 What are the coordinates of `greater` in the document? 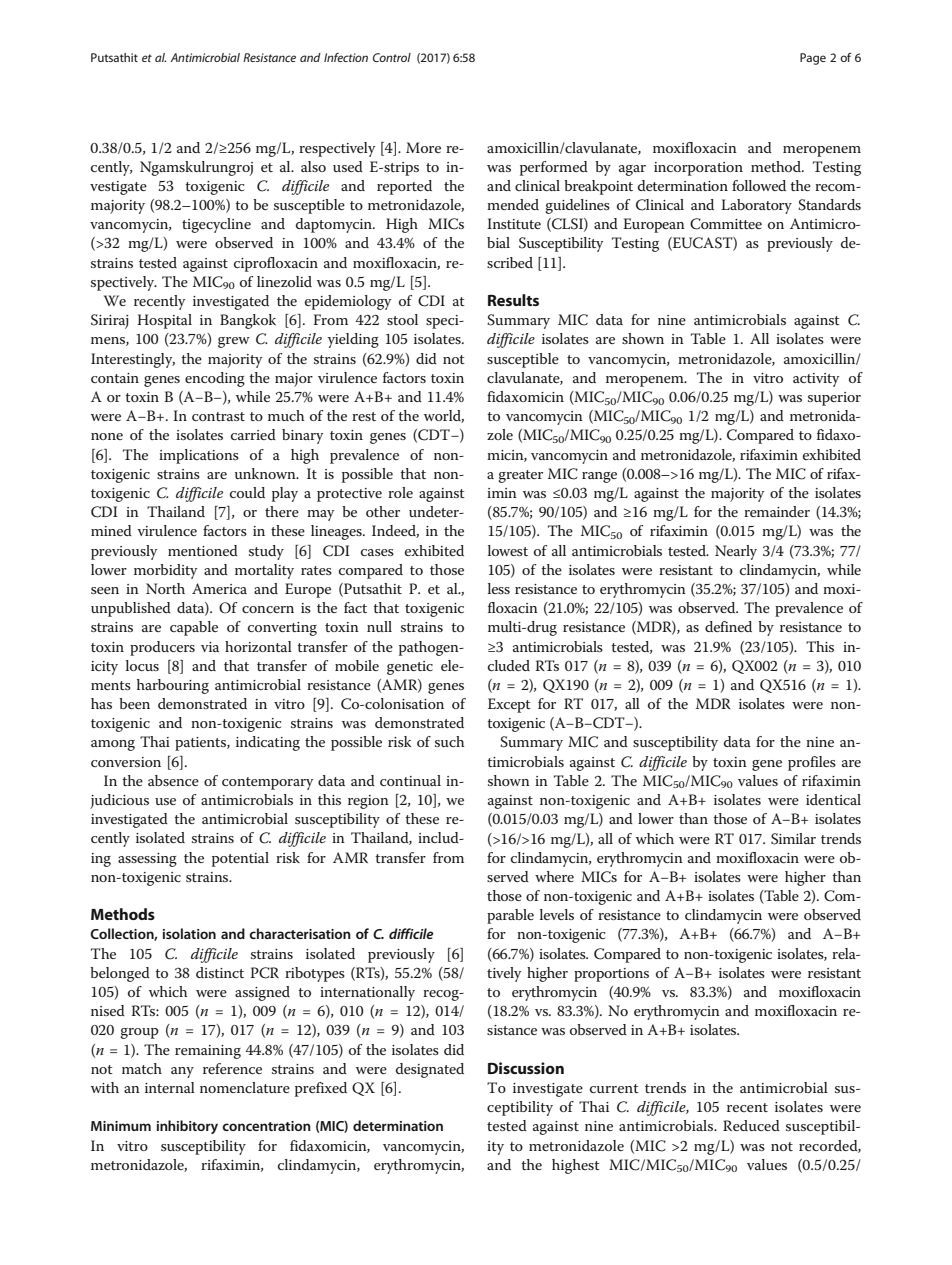 It's located at (520, 476).
